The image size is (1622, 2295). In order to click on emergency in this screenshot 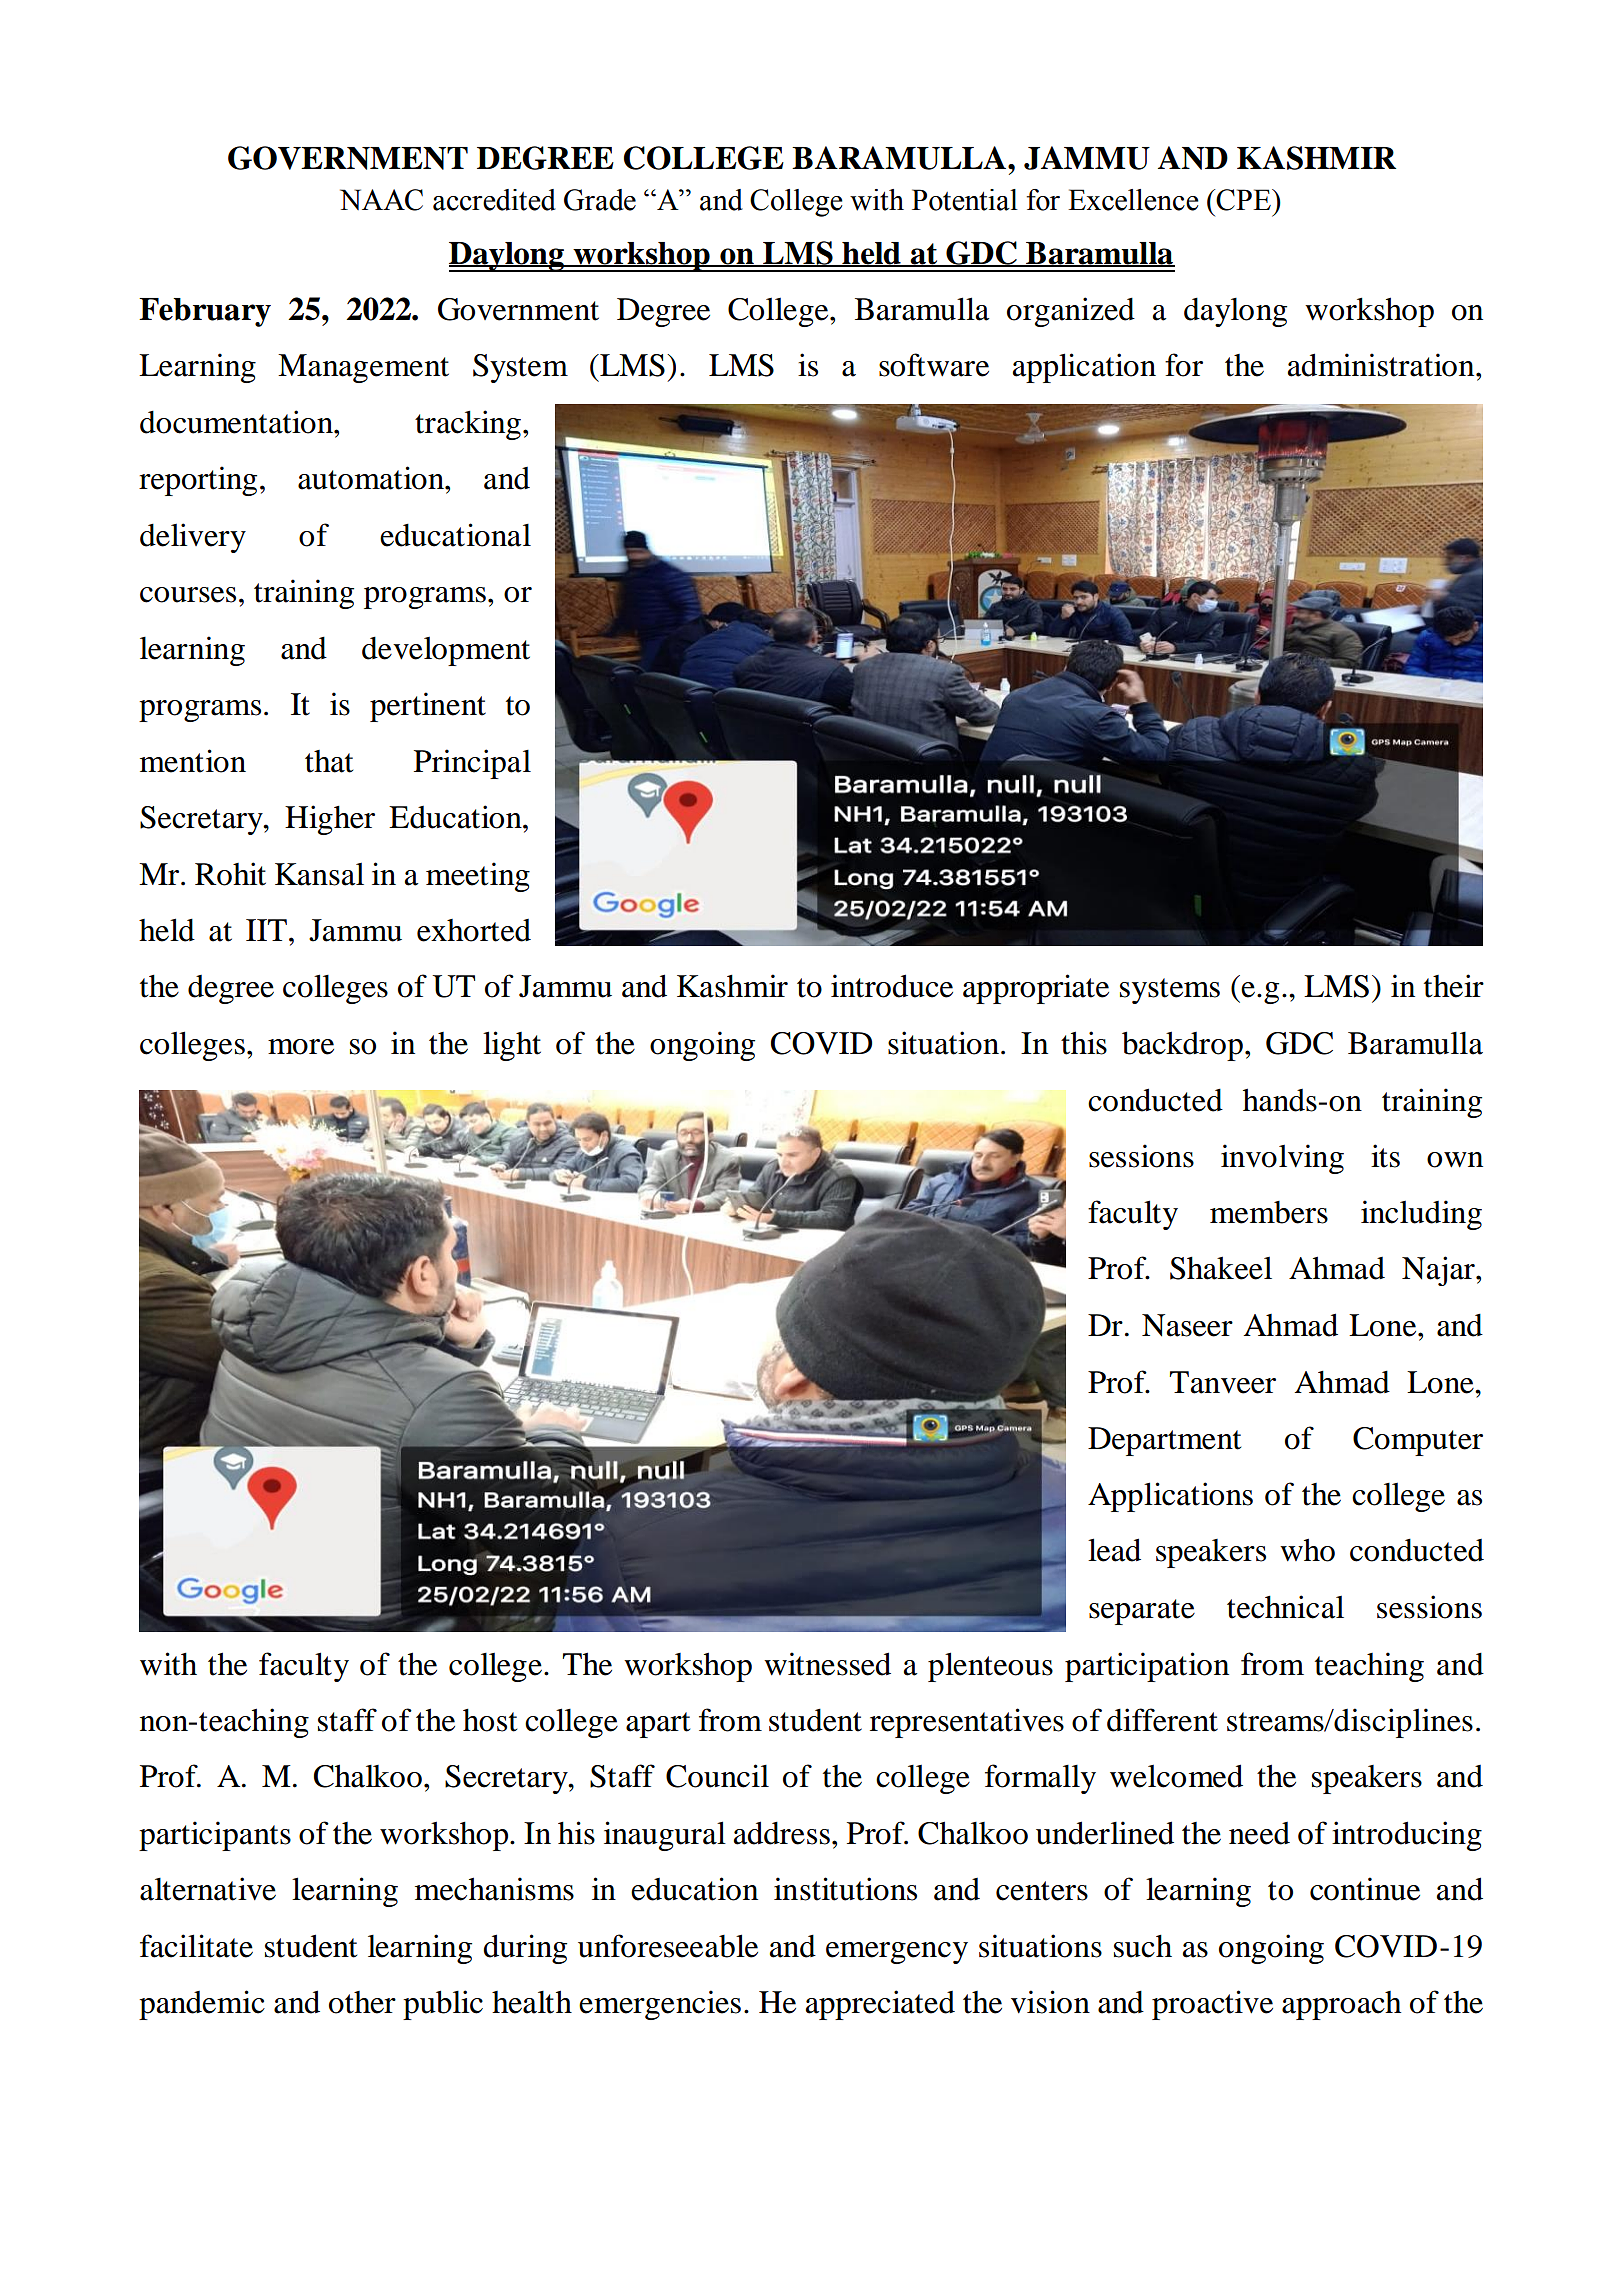, I will do `click(897, 1953)`.
